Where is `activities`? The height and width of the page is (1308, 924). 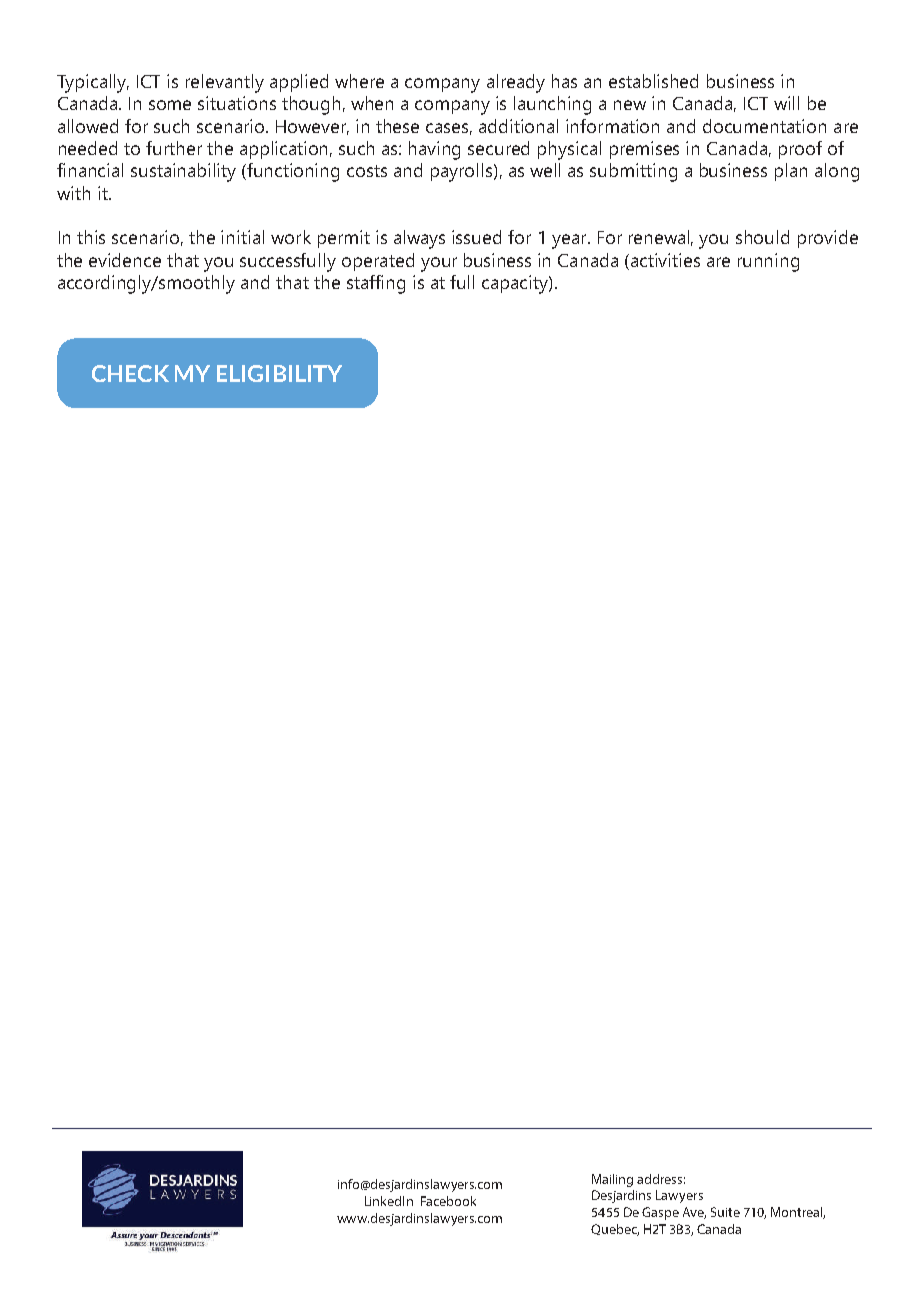
activities is located at coordinates (665, 260).
